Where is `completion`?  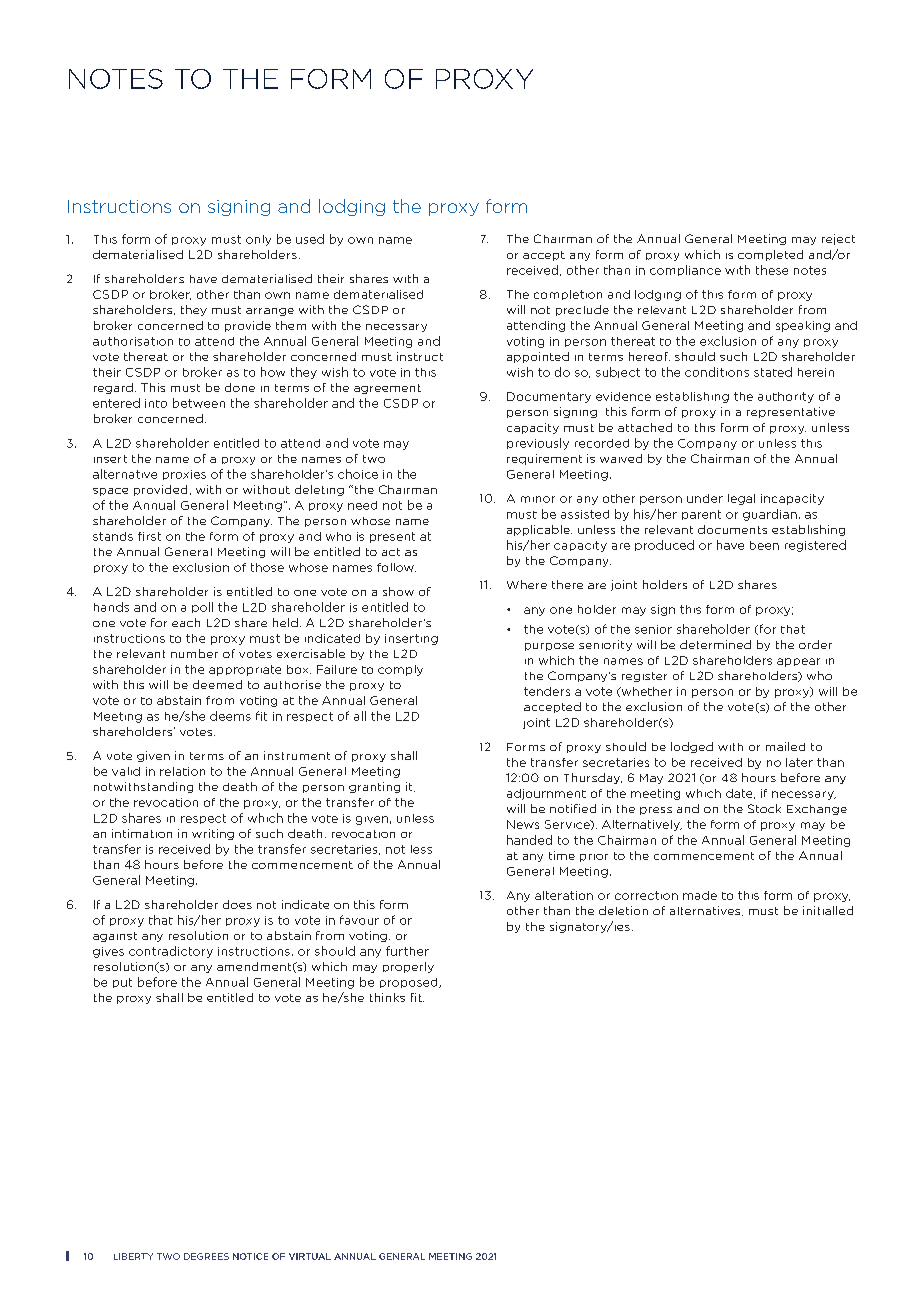 completion is located at coordinates (568, 295).
